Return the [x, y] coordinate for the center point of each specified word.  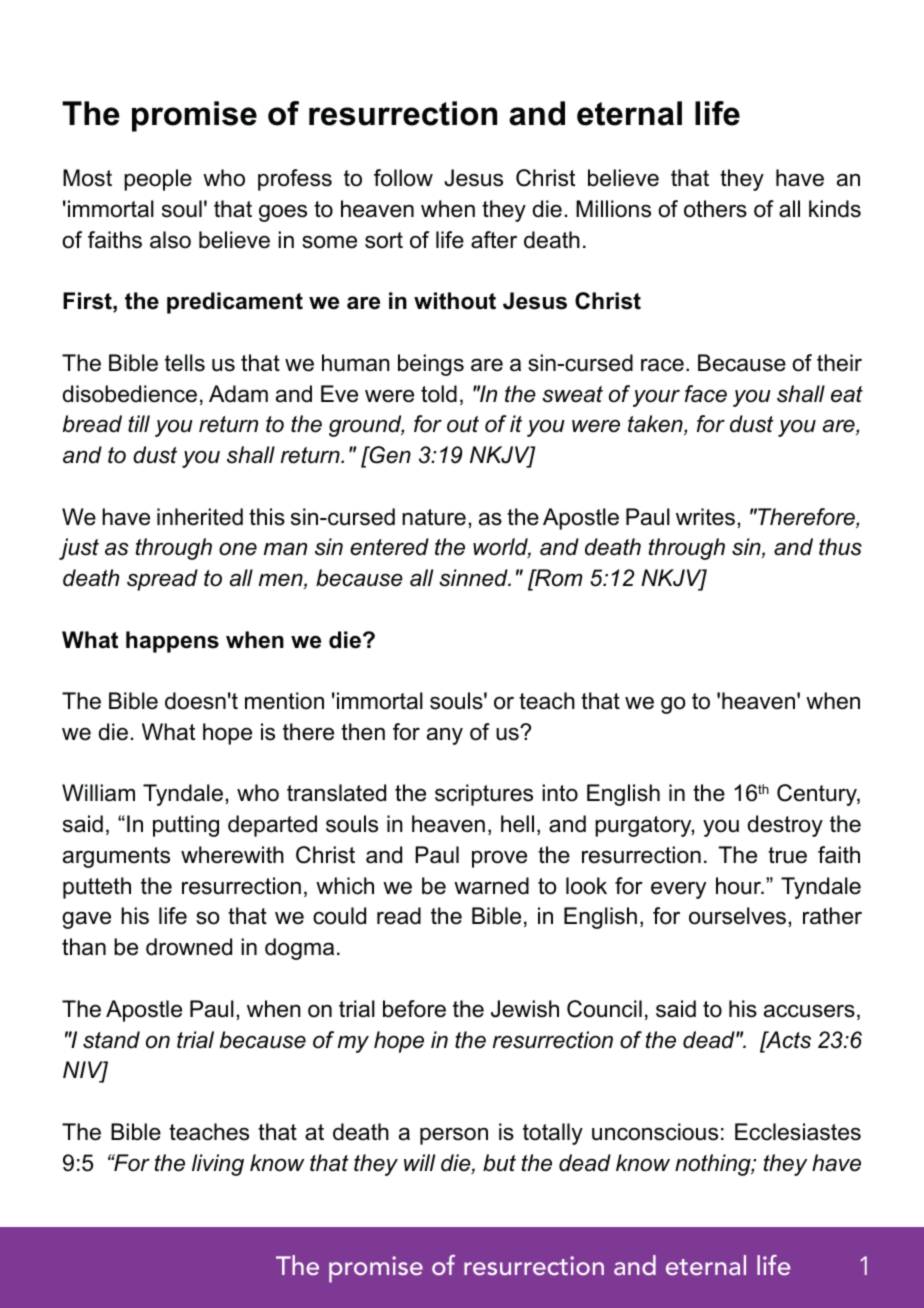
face [706, 394]
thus [840, 547]
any [445, 736]
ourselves [737, 916]
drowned [189, 947]
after [494, 240]
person [454, 1136]
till [139, 423]
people [158, 180]
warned [491, 886]
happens [172, 642]
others [715, 209]
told [439, 394]
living [218, 1165]
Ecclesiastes [798, 1132]
